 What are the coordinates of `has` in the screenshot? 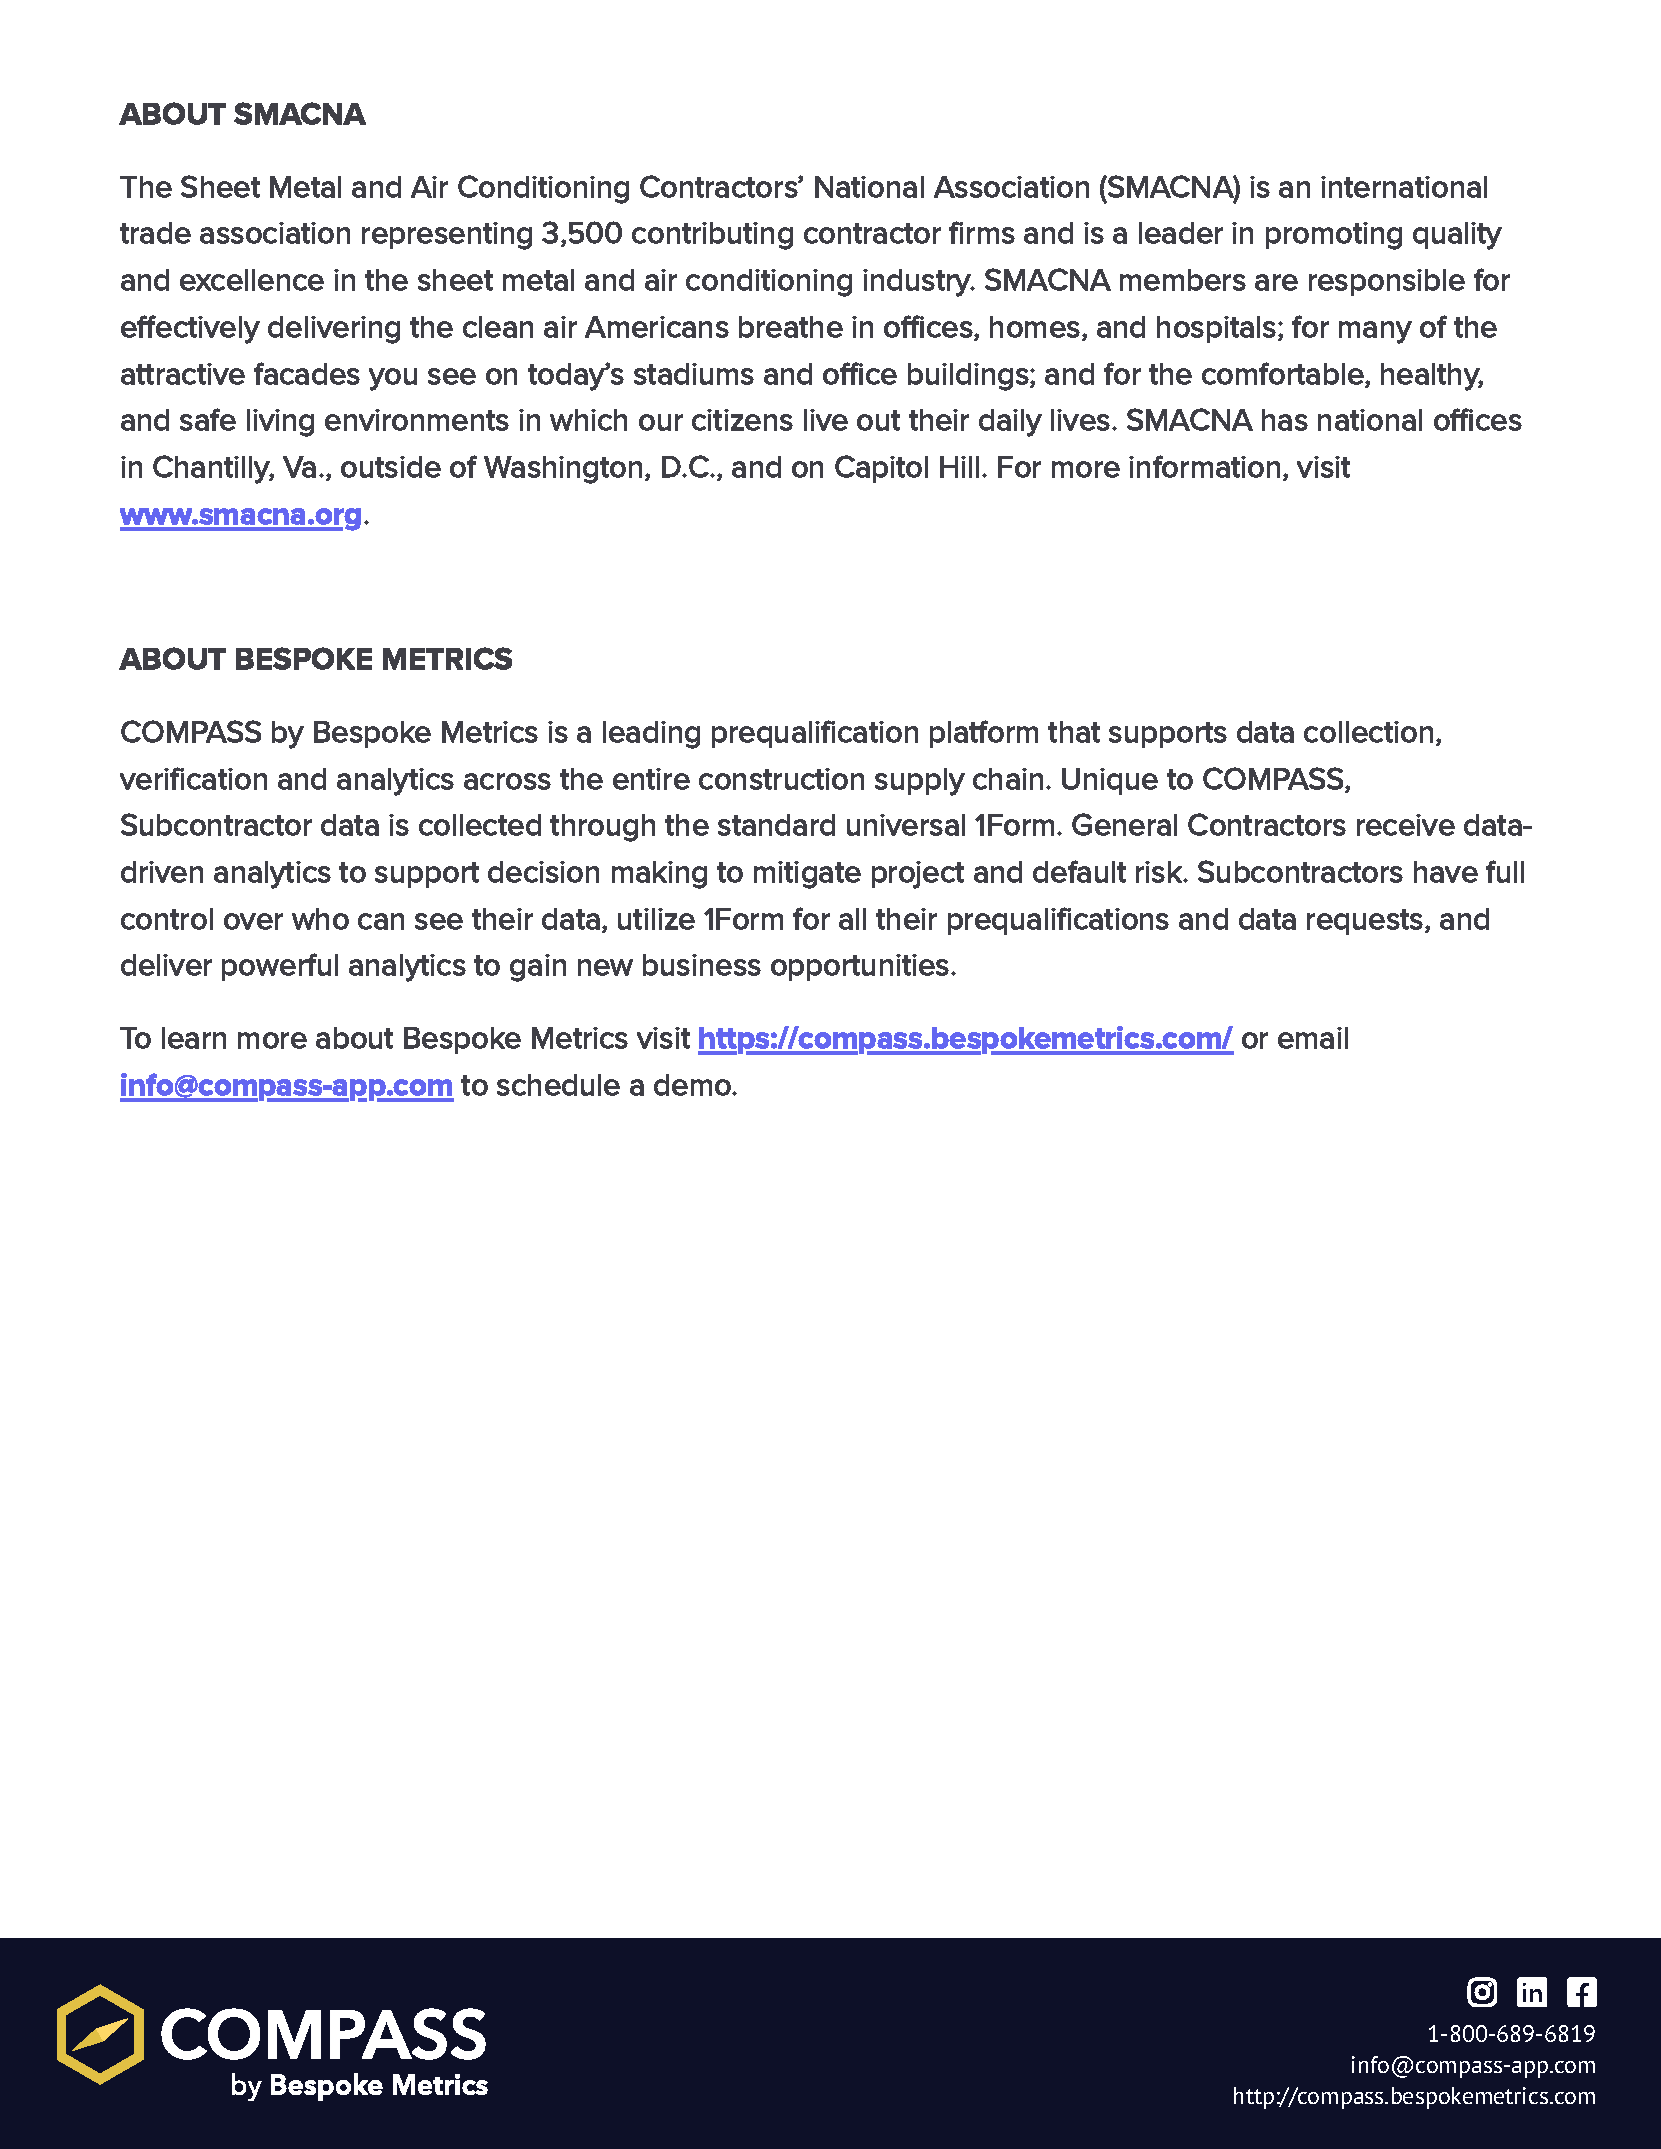 It's located at (1285, 420).
